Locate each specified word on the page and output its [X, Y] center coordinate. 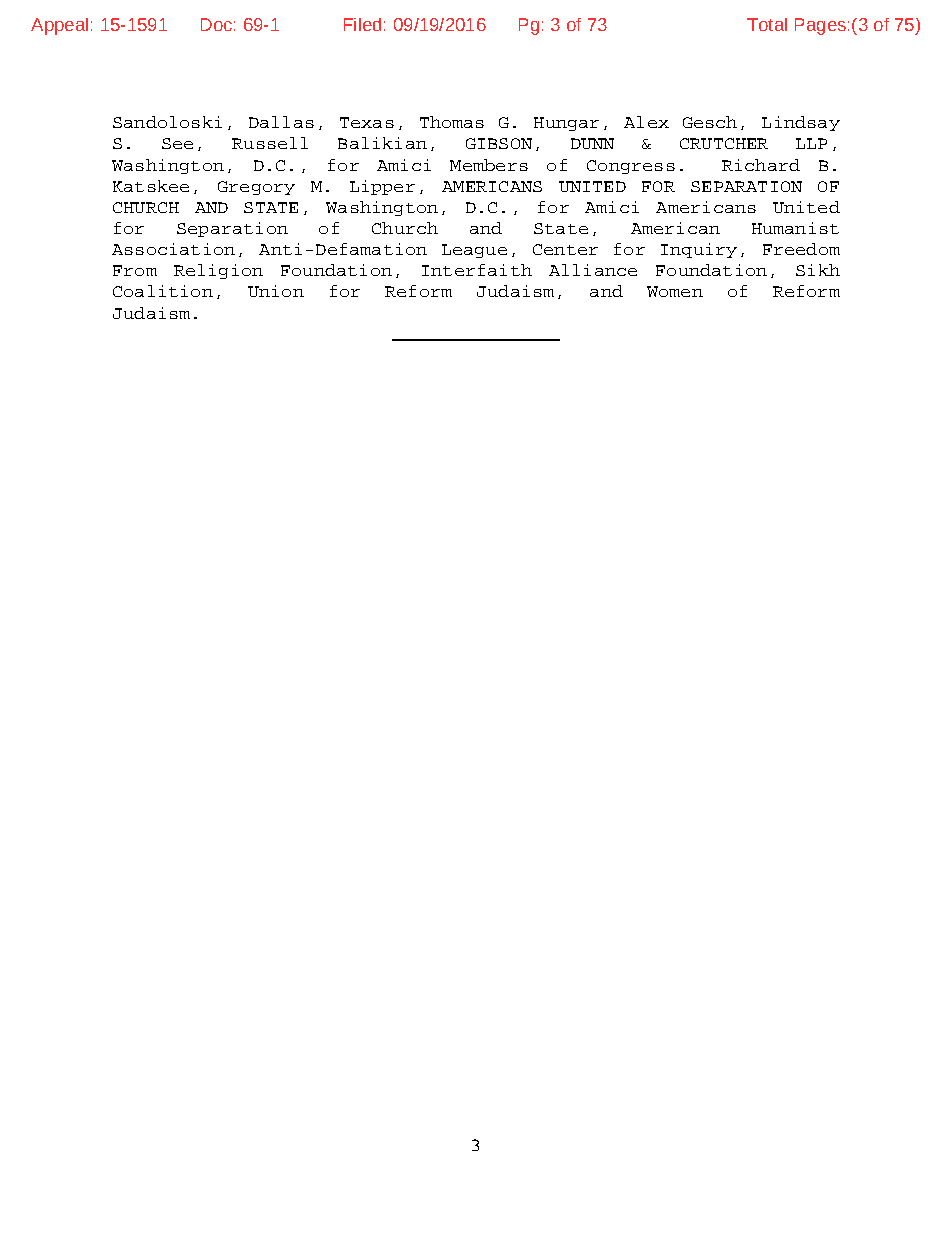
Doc [216, 24]
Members [489, 165]
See [177, 143]
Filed [362, 24]
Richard [761, 165]
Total [767, 24]
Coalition [163, 291]
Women [675, 291]
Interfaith [477, 270]
